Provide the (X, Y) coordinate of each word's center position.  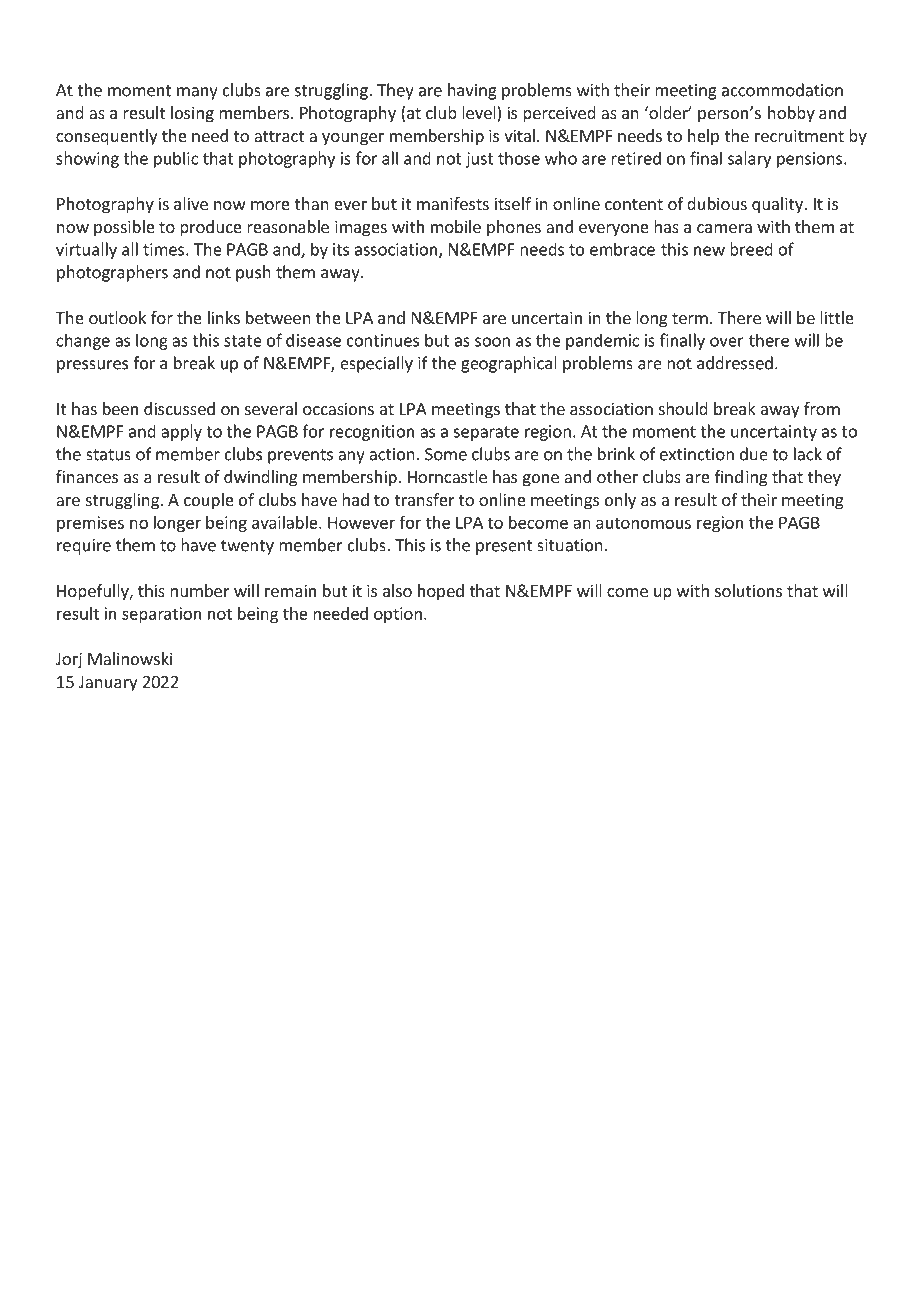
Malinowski (130, 658)
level (480, 114)
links (224, 317)
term (690, 318)
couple (209, 501)
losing (192, 114)
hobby (791, 114)
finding (741, 478)
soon (492, 342)
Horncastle (447, 476)
